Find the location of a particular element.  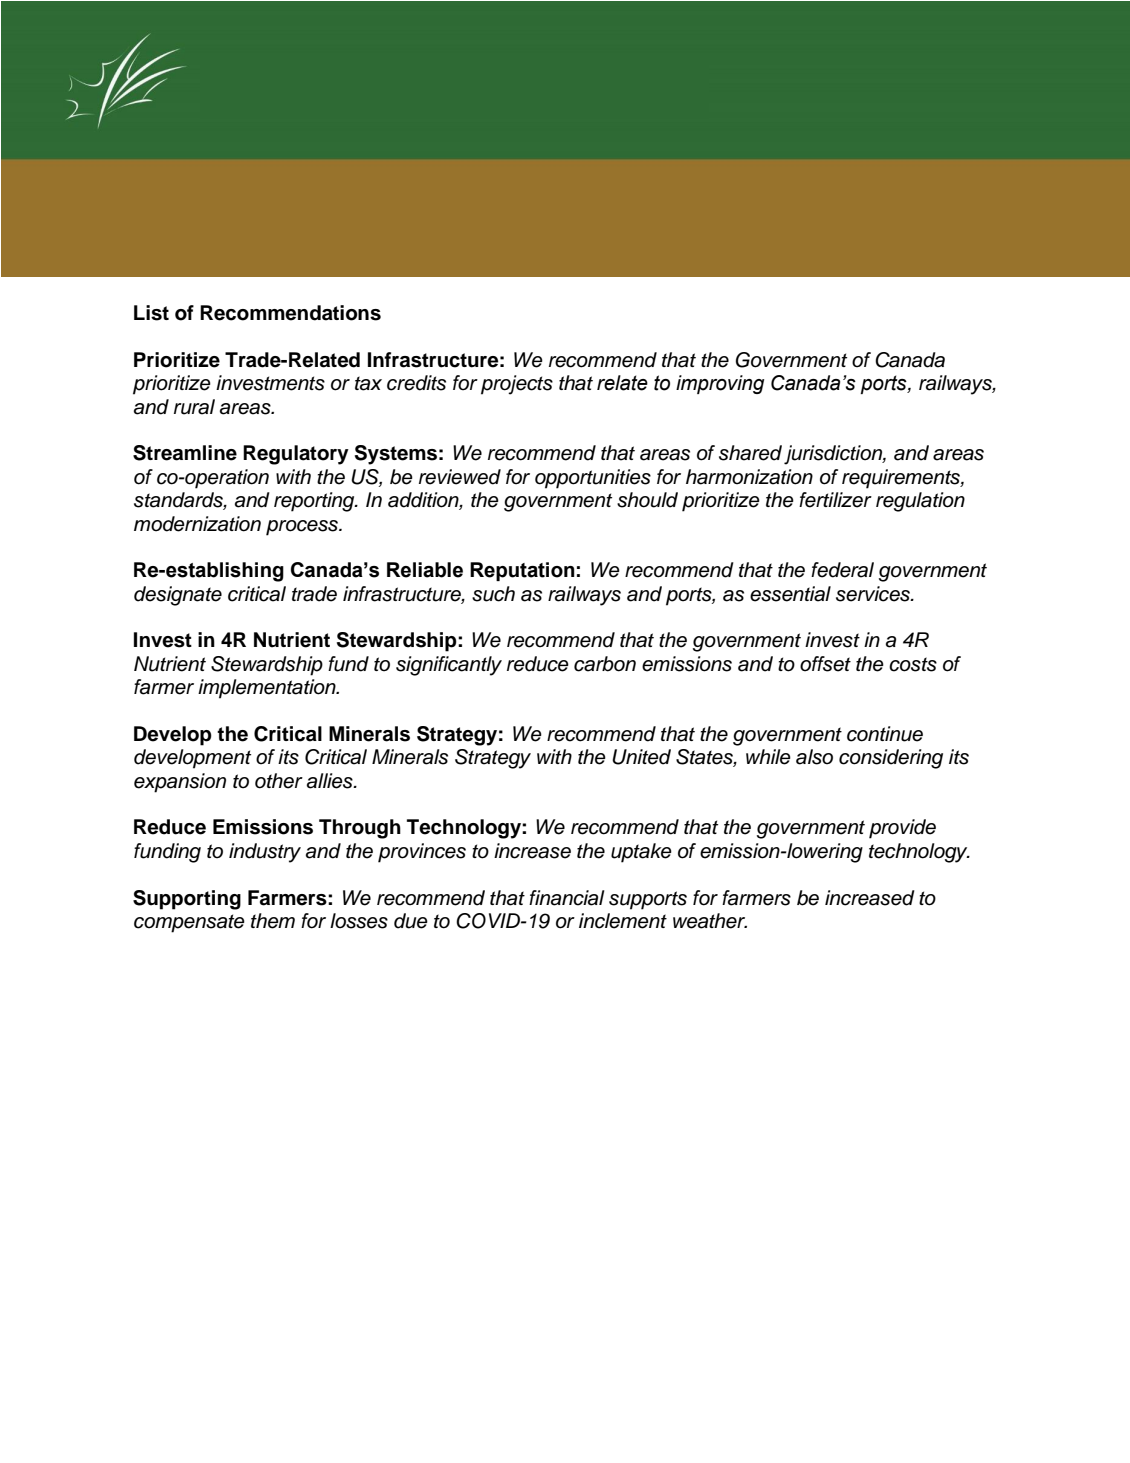

List is located at coordinates (151, 313).
